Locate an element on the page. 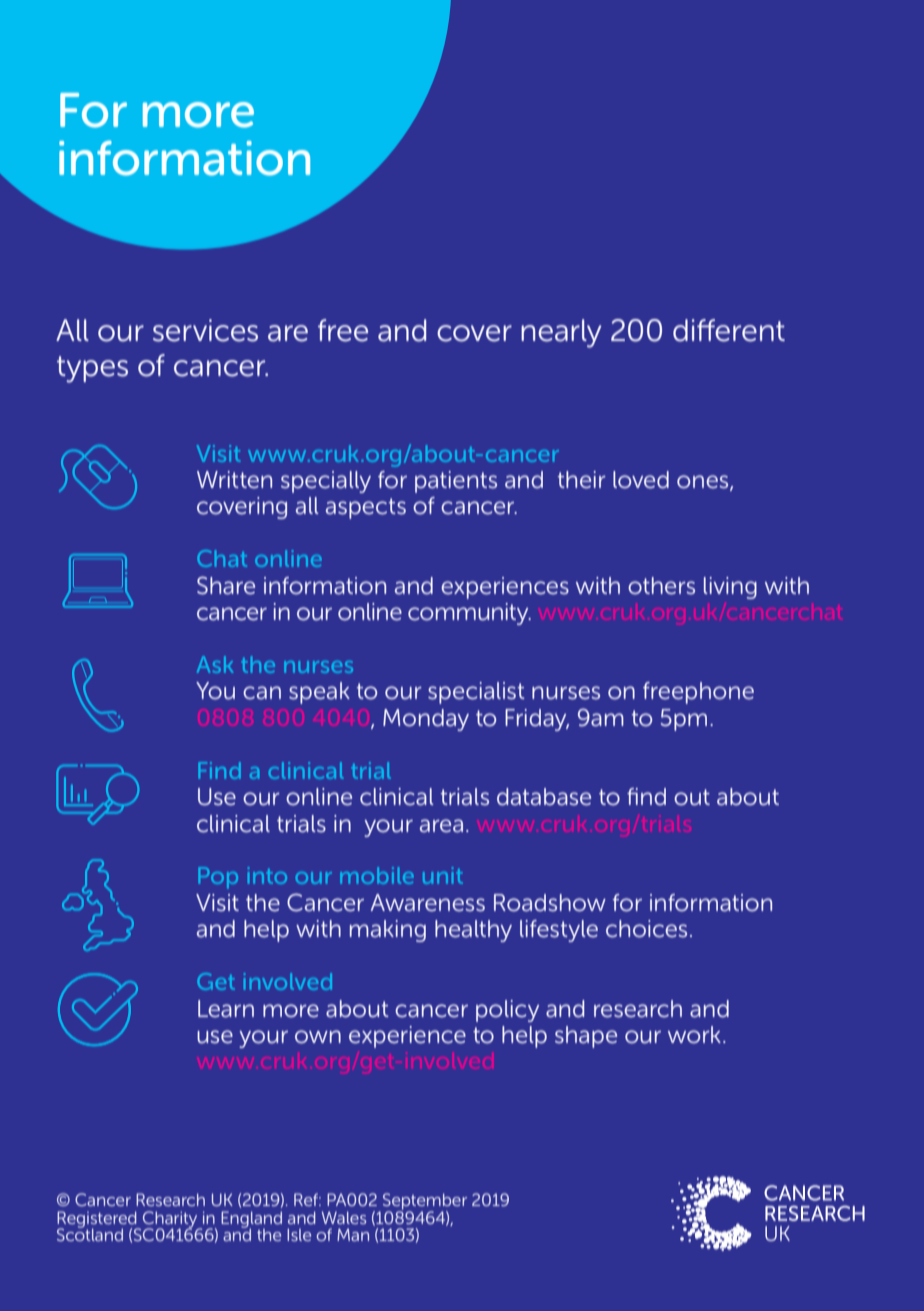 This page has height=1311, width=924. area is located at coordinates (441, 826).
